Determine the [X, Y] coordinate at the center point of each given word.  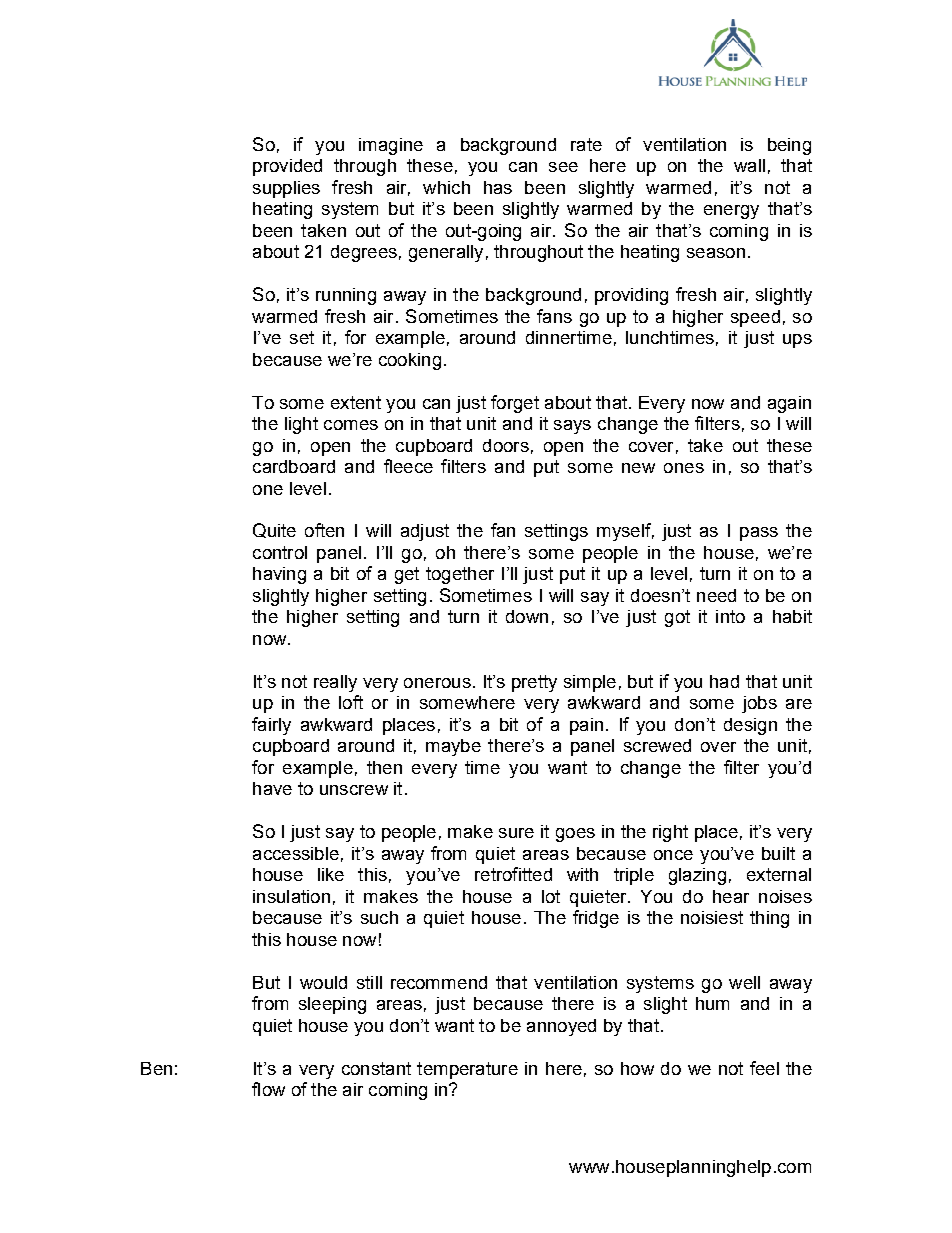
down [527, 616]
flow [268, 1089]
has [498, 187]
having [279, 575]
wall [749, 165]
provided [287, 167]
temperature [467, 1070]
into [730, 616]
